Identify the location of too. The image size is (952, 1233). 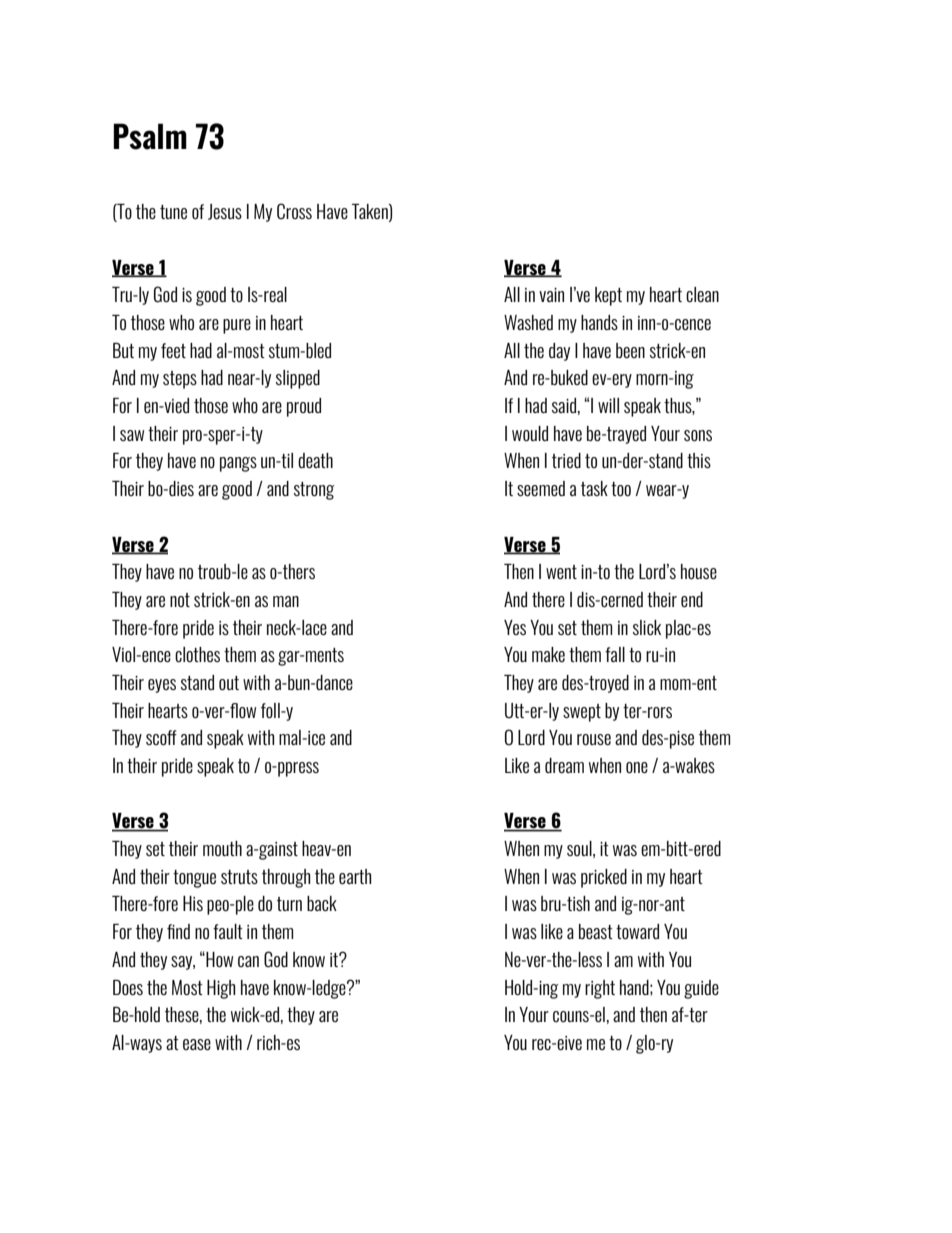
(621, 489).
